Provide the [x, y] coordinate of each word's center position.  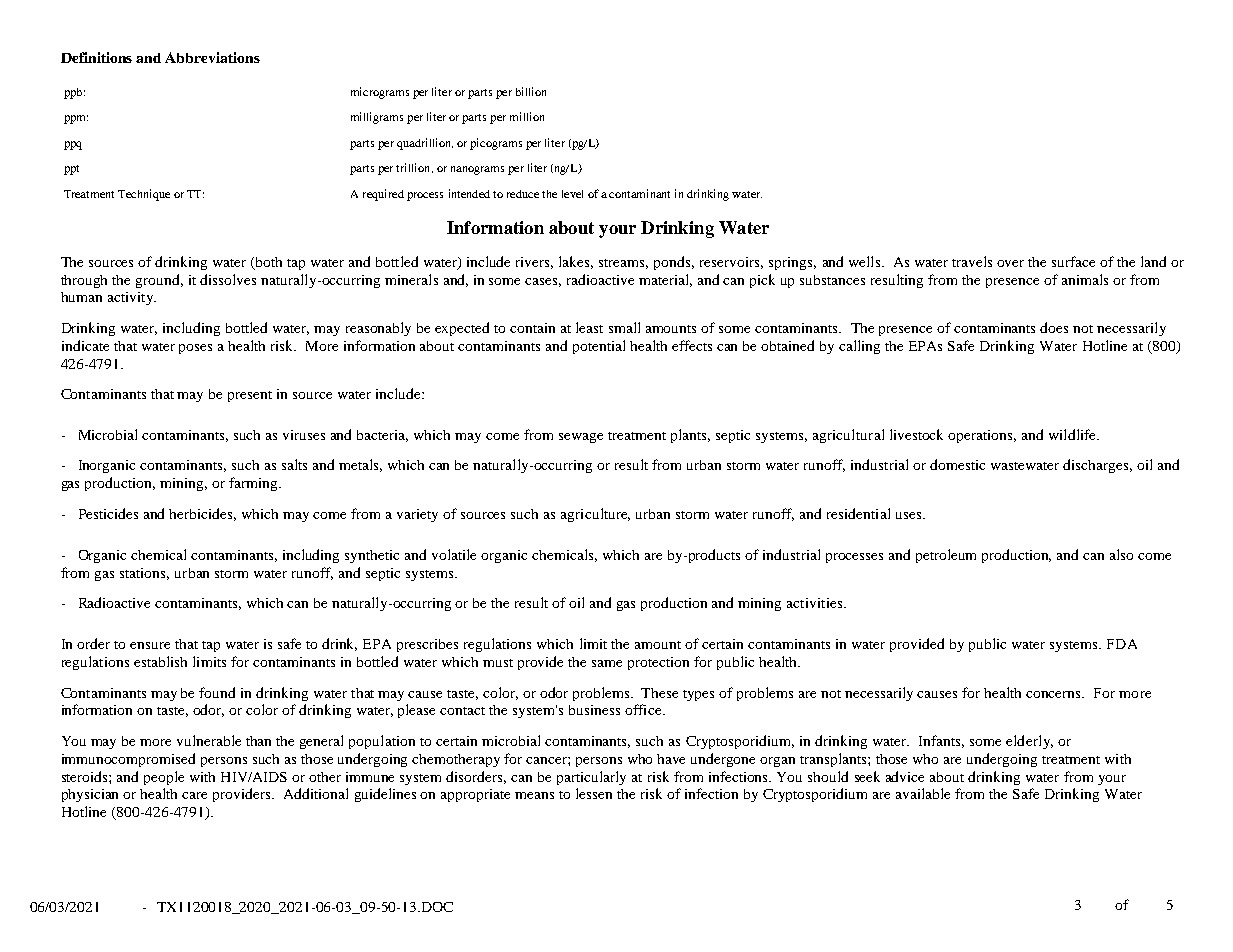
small [624, 327]
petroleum [946, 556]
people [164, 778]
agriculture [595, 515]
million [527, 116]
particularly [591, 778]
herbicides [202, 514]
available [923, 793]
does [1054, 327]
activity [132, 298]
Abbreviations [212, 57]
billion [531, 91]
